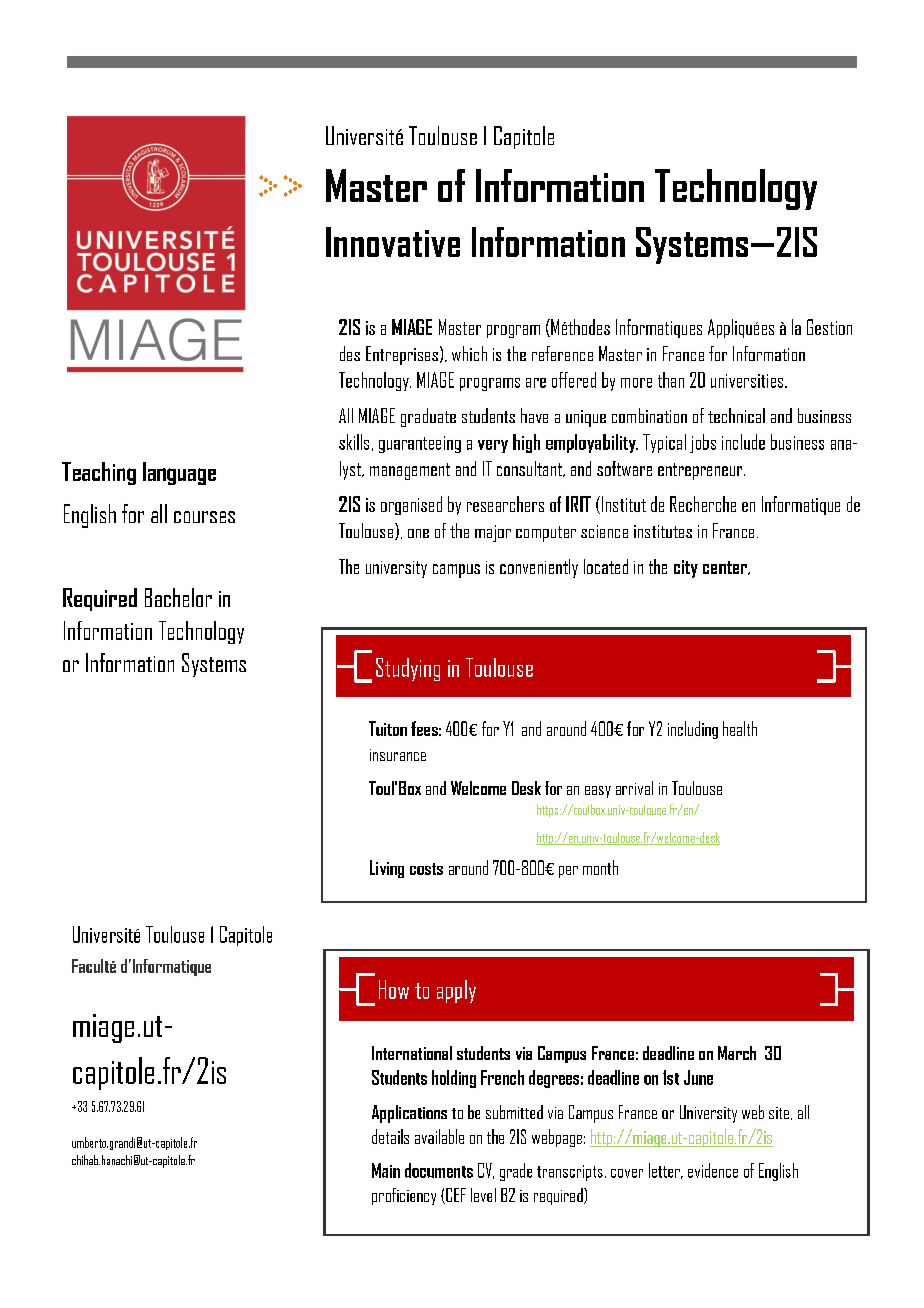  Describe the element at coordinates (439, 1170) in the image. I see `documents` at that location.
